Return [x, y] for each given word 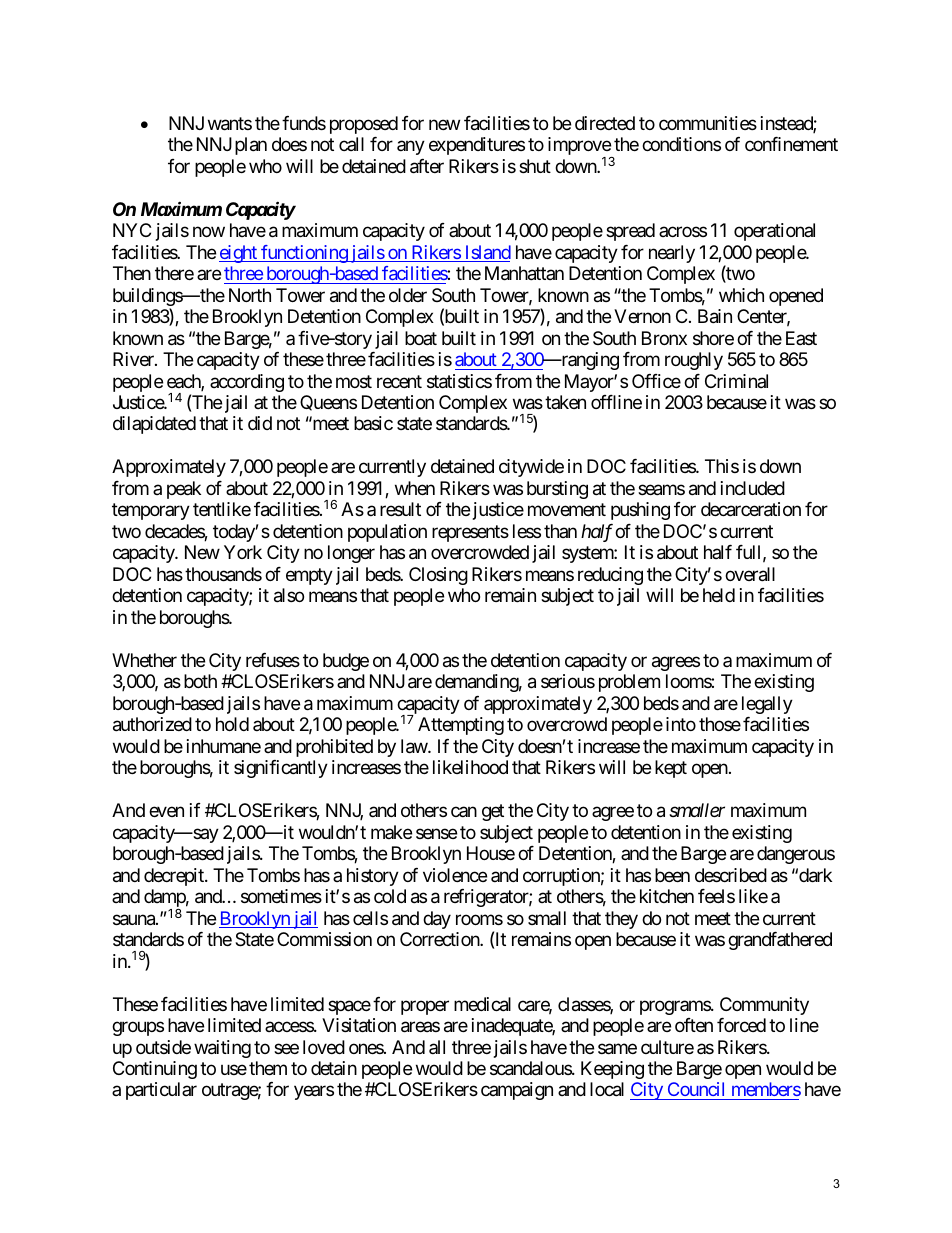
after [427, 166]
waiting [222, 1049]
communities [708, 123]
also [289, 595]
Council [696, 1091]
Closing [438, 576]
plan [251, 146]
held [719, 595]
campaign [517, 1091]
